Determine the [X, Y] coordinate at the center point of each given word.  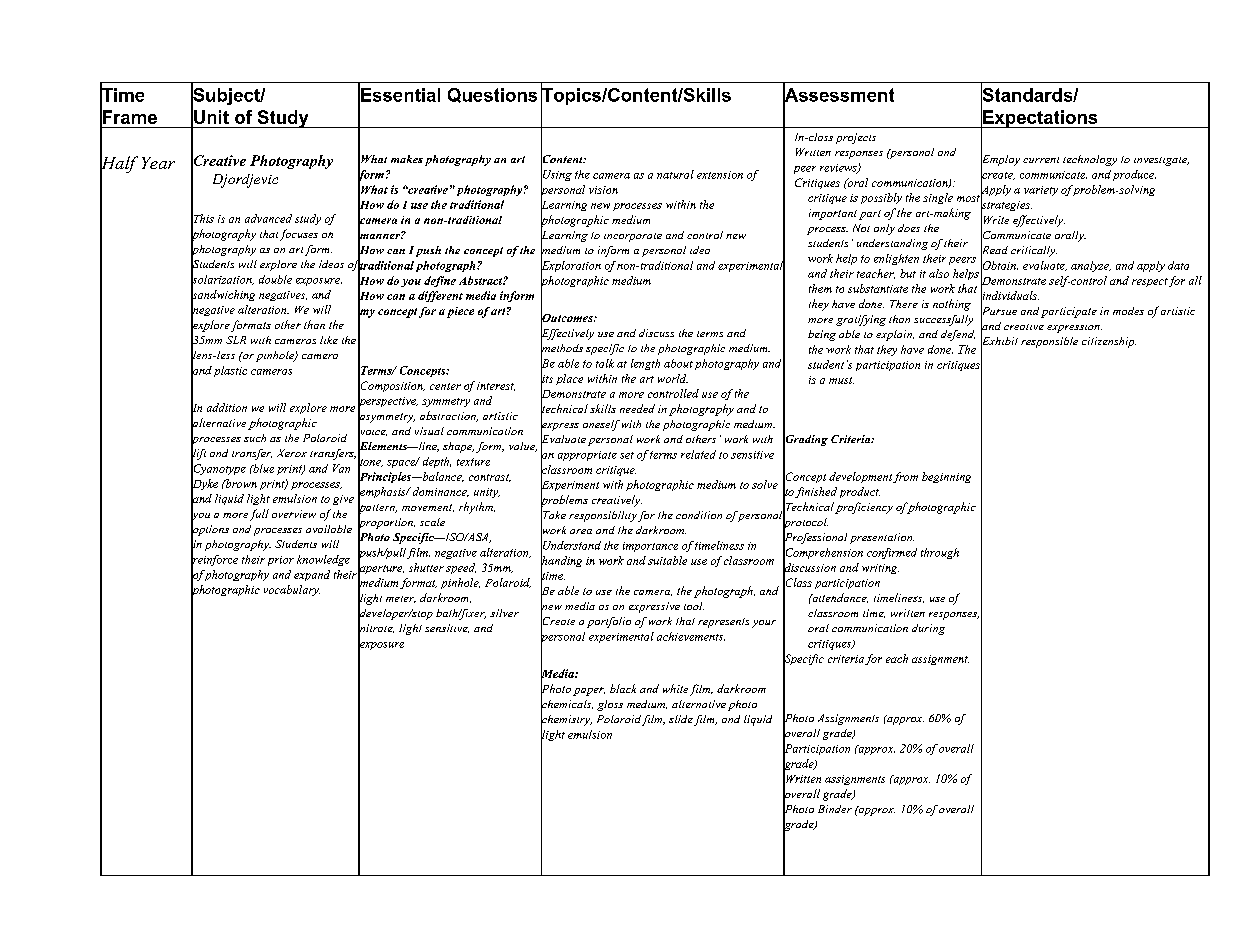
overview [294, 514]
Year [158, 163]
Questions [492, 95]
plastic [230, 371]
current [1041, 160]
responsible [1049, 342]
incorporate [633, 237]
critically [1034, 251]
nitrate [376, 628]
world [673, 378]
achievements [691, 636]
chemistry [566, 720]
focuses [299, 235]
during [928, 629]
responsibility [603, 516]
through [940, 553]
